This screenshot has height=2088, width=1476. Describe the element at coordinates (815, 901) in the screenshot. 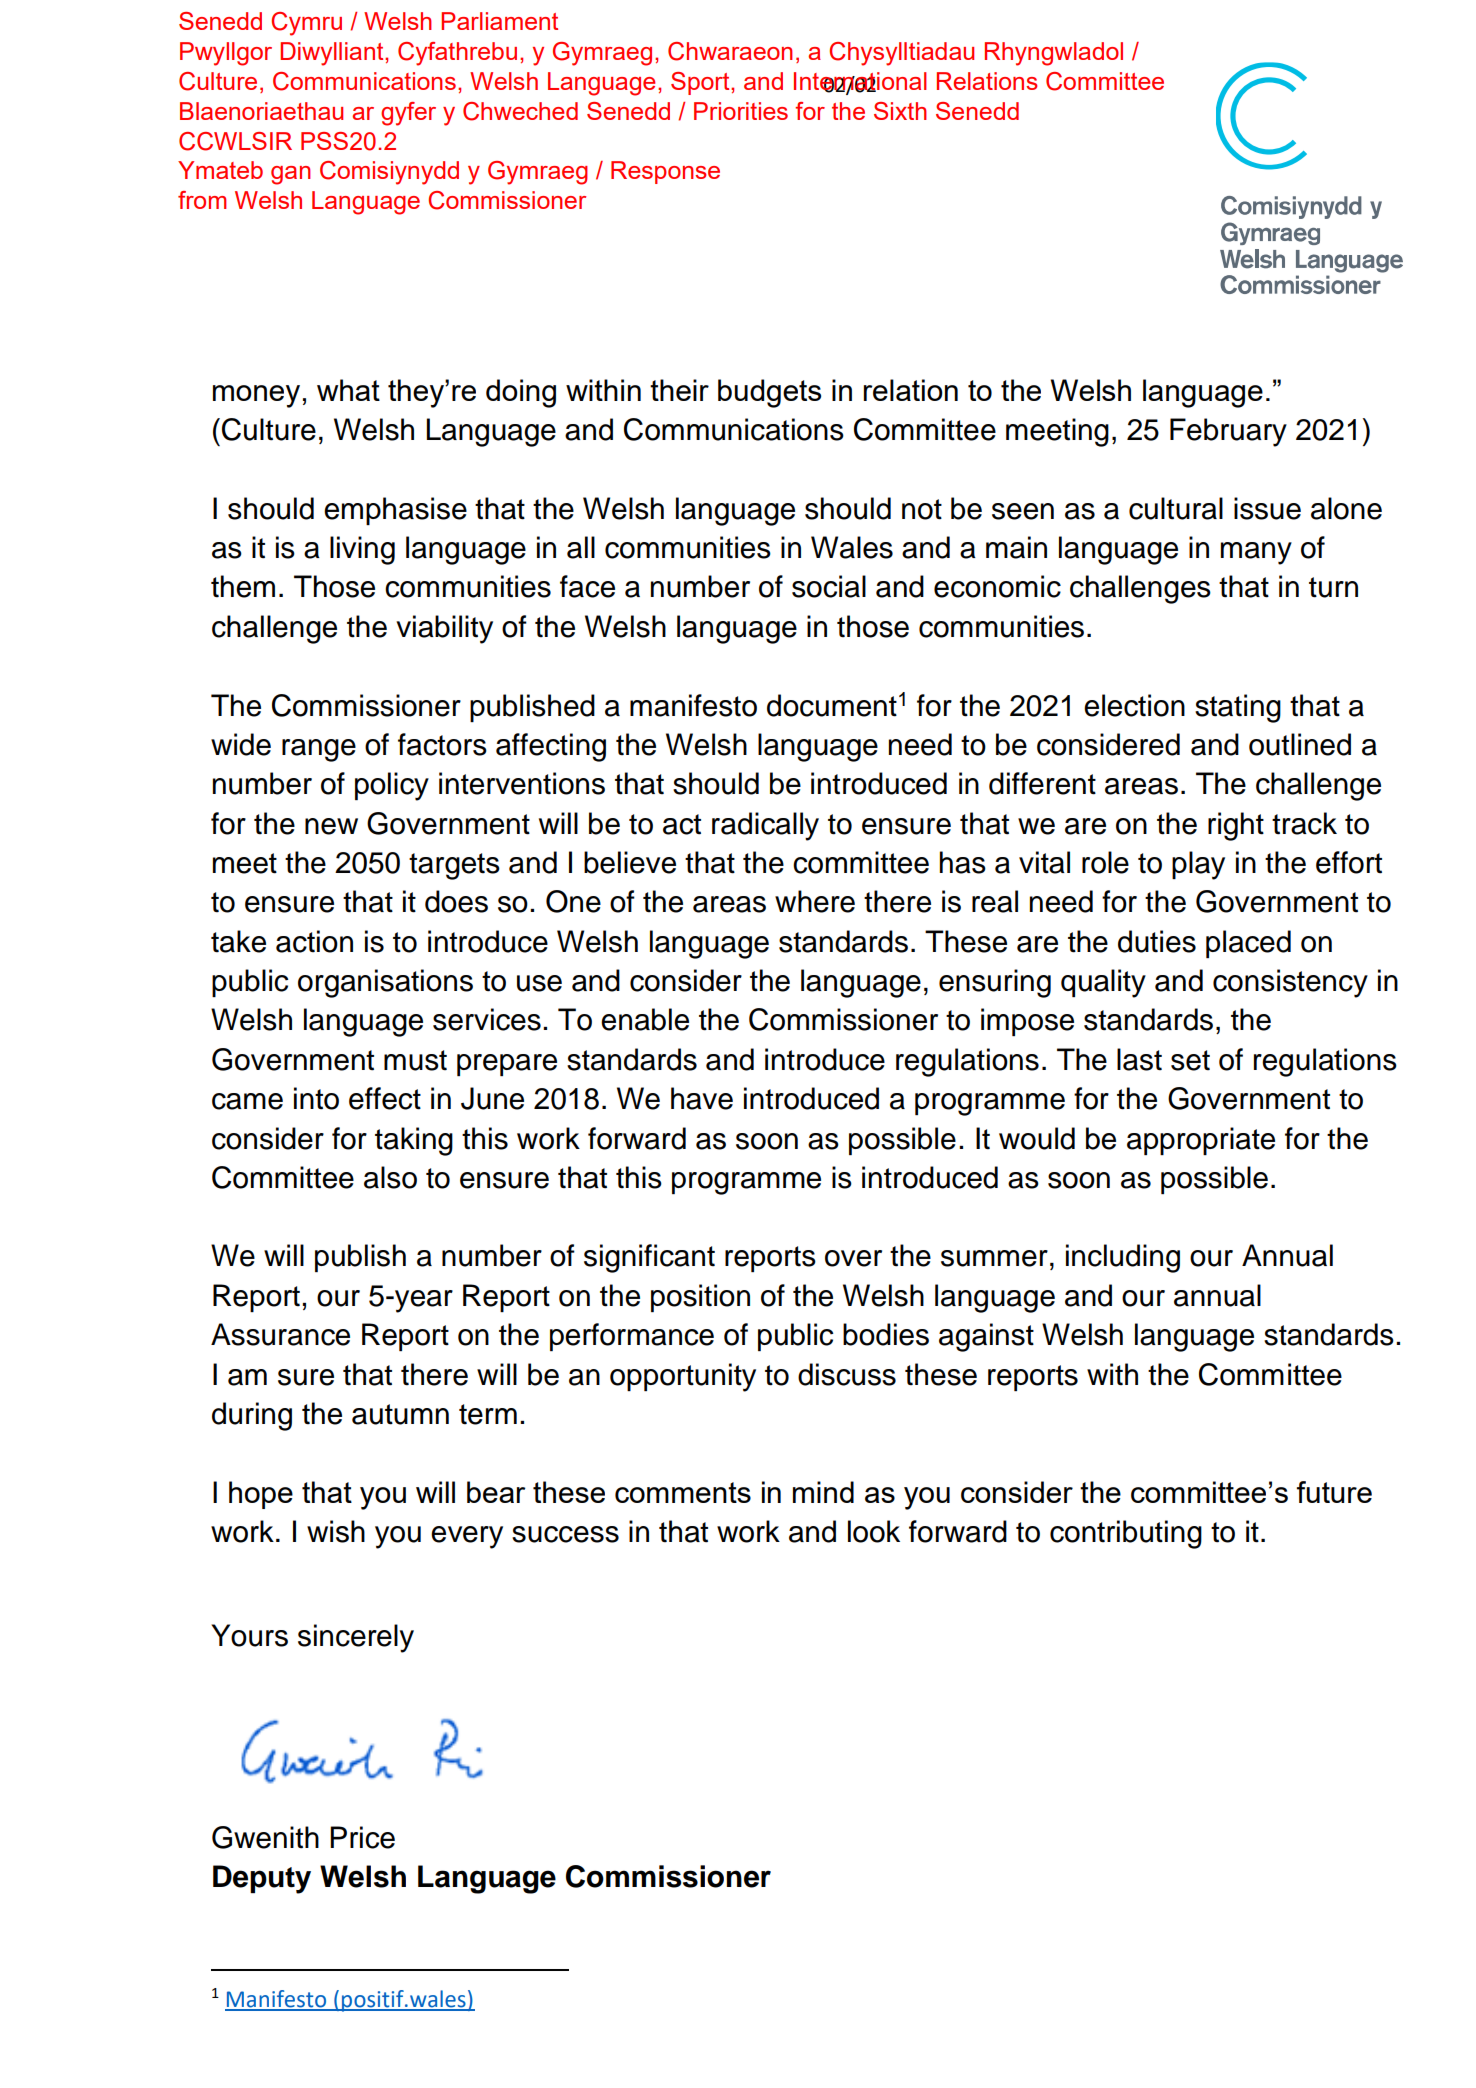

I see `where` at that location.
